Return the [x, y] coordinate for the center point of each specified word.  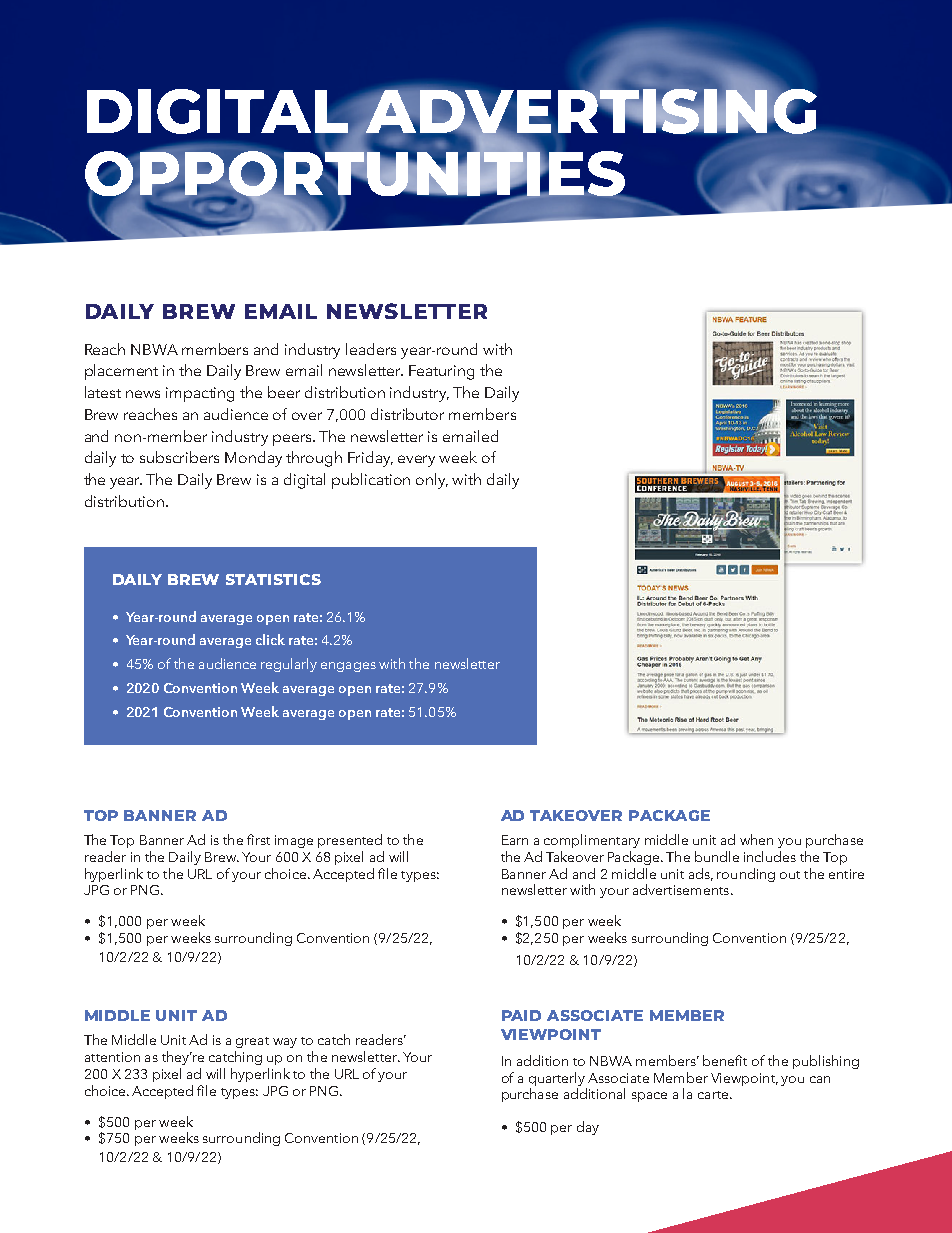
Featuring [441, 372]
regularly [289, 665]
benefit [725, 1060]
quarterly [557, 1079]
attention [112, 1057]
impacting [200, 394]
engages [348, 667]
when [756, 839]
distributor [407, 414]
